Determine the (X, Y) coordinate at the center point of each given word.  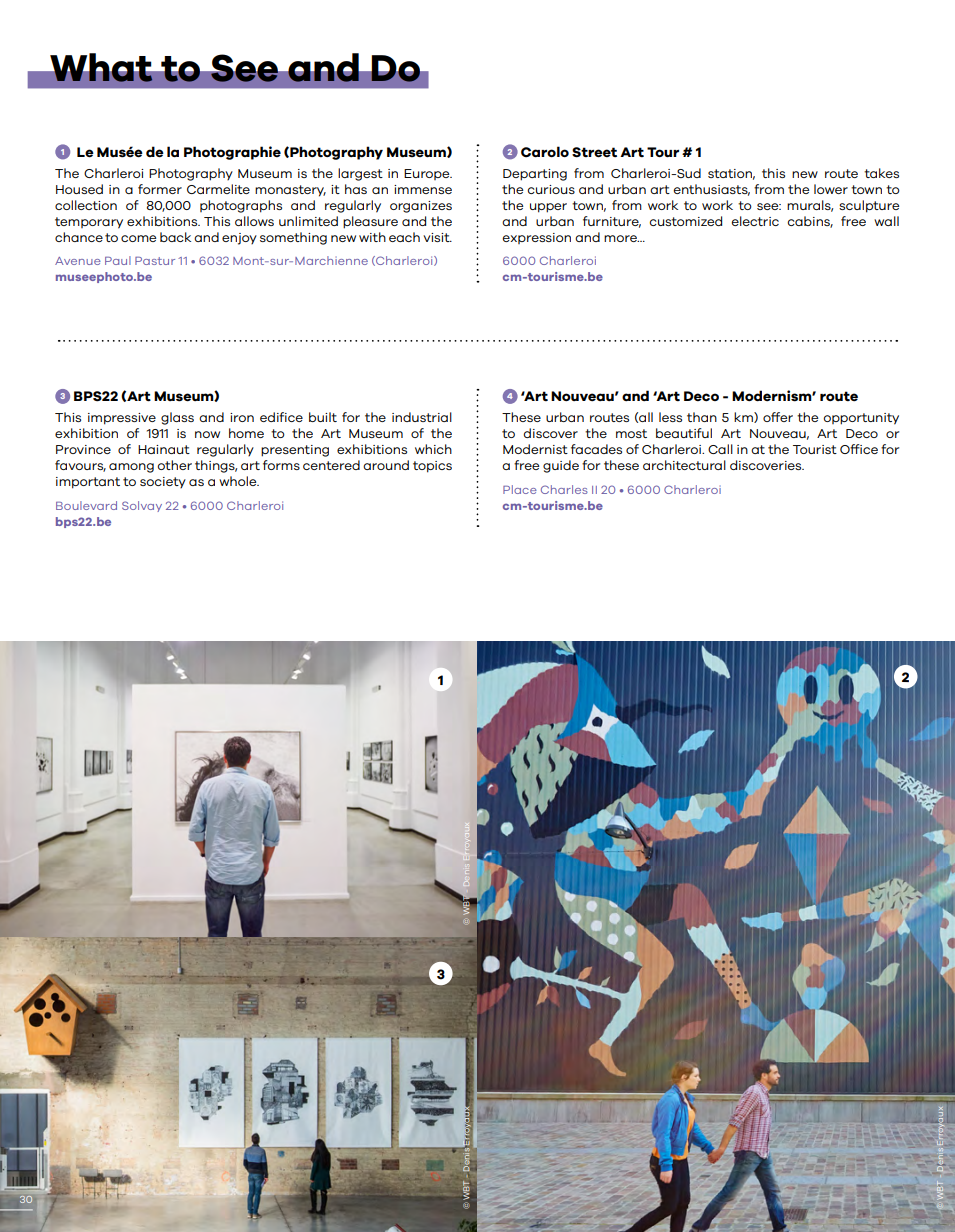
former (160, 189)
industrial (422, 417)
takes (881, 173)
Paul (118, 260)
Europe (428, 174)
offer (778, 417)
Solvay (142, 506)
